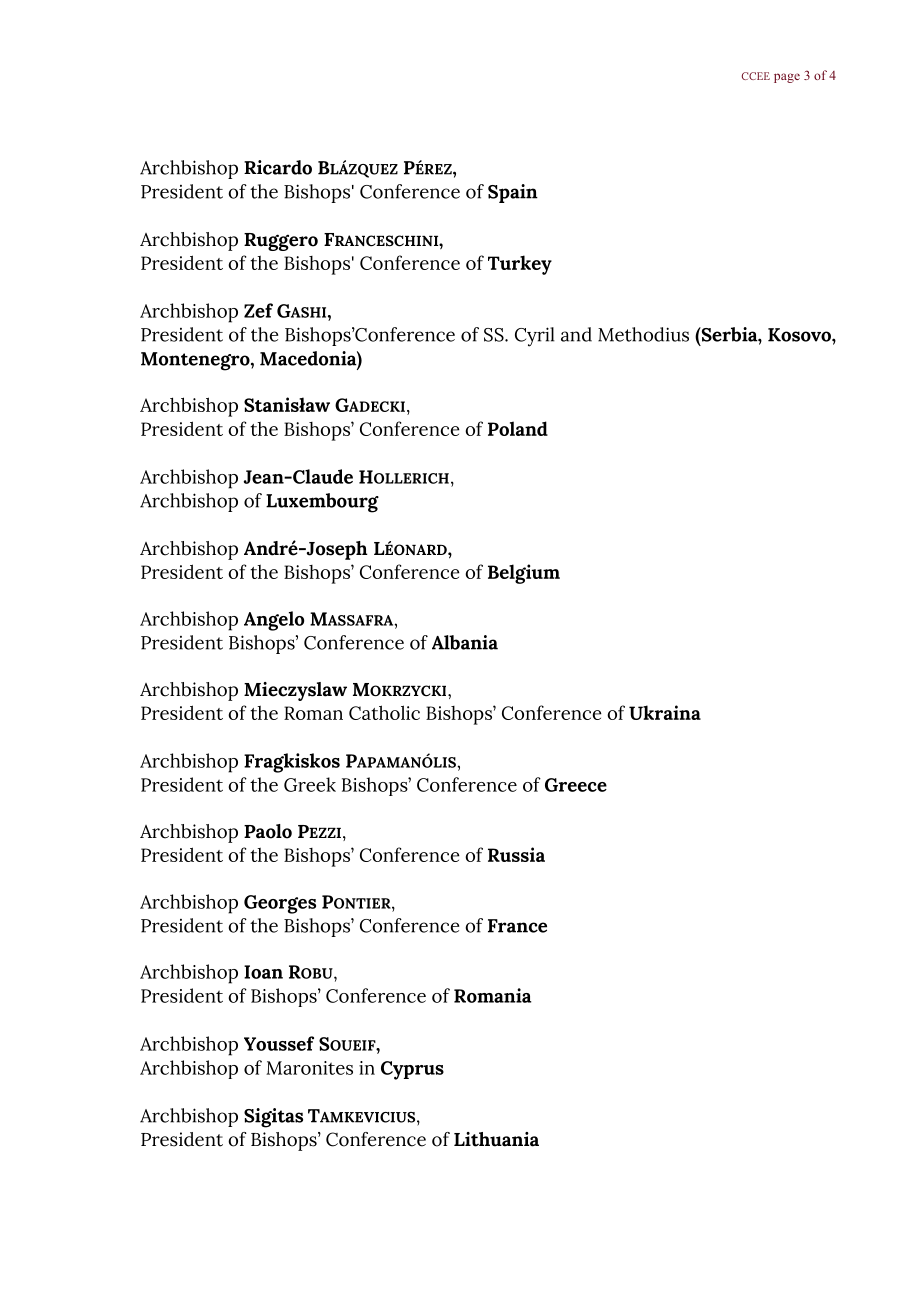 This page has height=1308, width=924. What do you see at coordinates (496, 1139) in the page?
I see `Lithuania` at bounding box center [496, 1139].
